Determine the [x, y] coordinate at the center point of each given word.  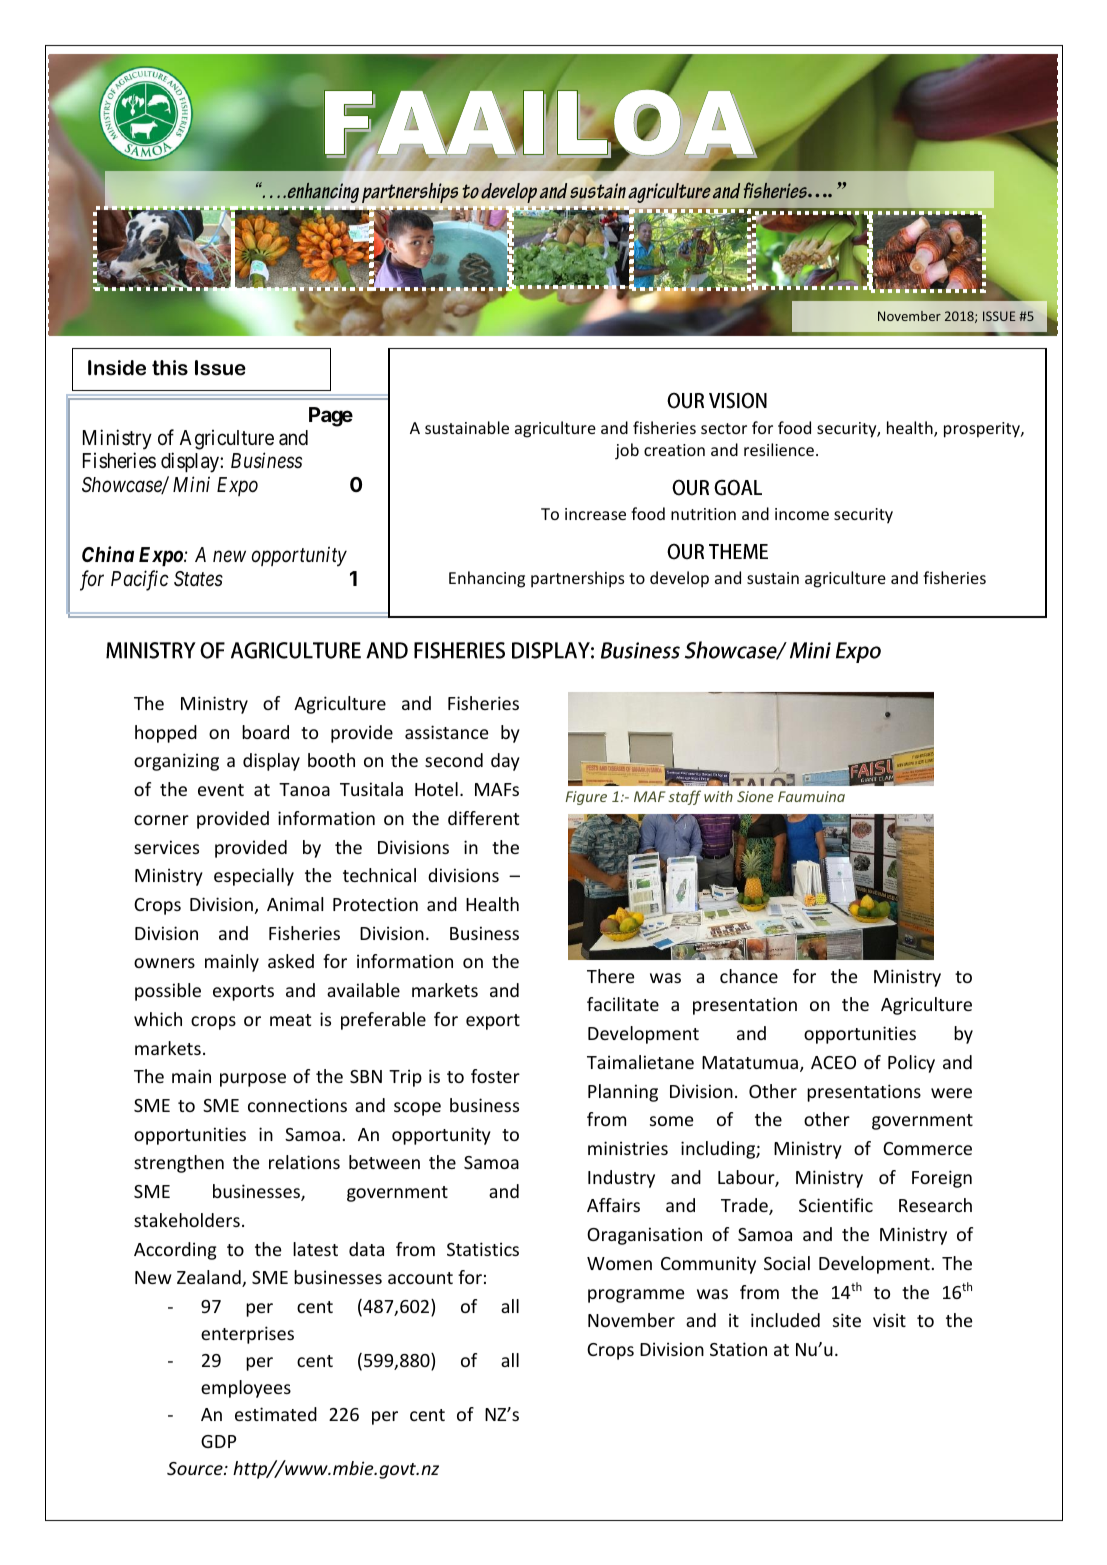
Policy [911, 1064]
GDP [218, 1441]
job [627, 451]
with [718, 796]
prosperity [983, 430]
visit [889, 1320]
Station [738, 1349]
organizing [176, 762]
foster [495, 1076]
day [505, 762]
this [170, 368]
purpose [253, 1080]
